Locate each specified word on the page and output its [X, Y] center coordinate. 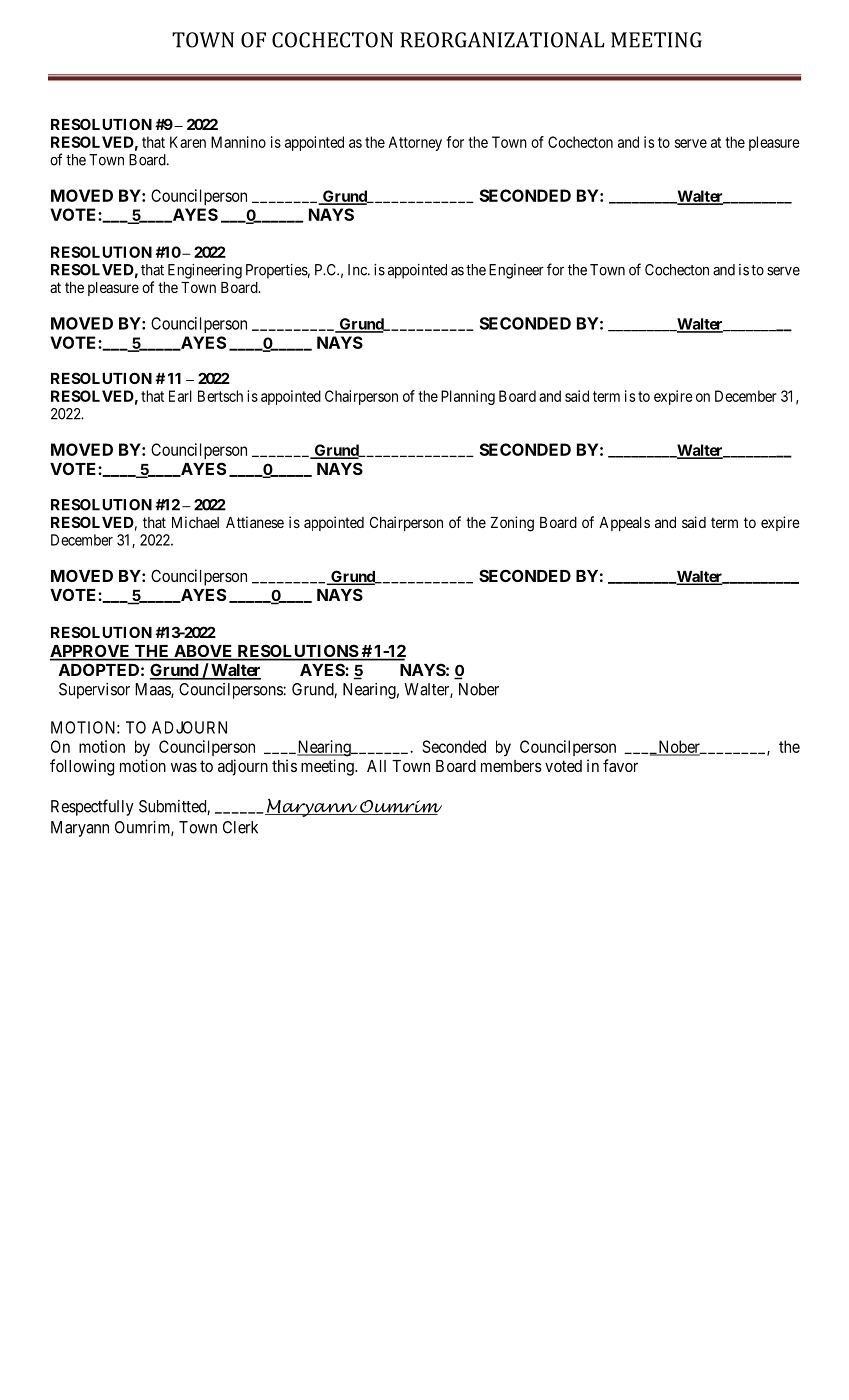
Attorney [415, 143]
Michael [195, 522]
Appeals [624, 524]
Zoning [512, 524]
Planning [468, 397]
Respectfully [92, 807]
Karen [188, 142]
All [376, 766]
